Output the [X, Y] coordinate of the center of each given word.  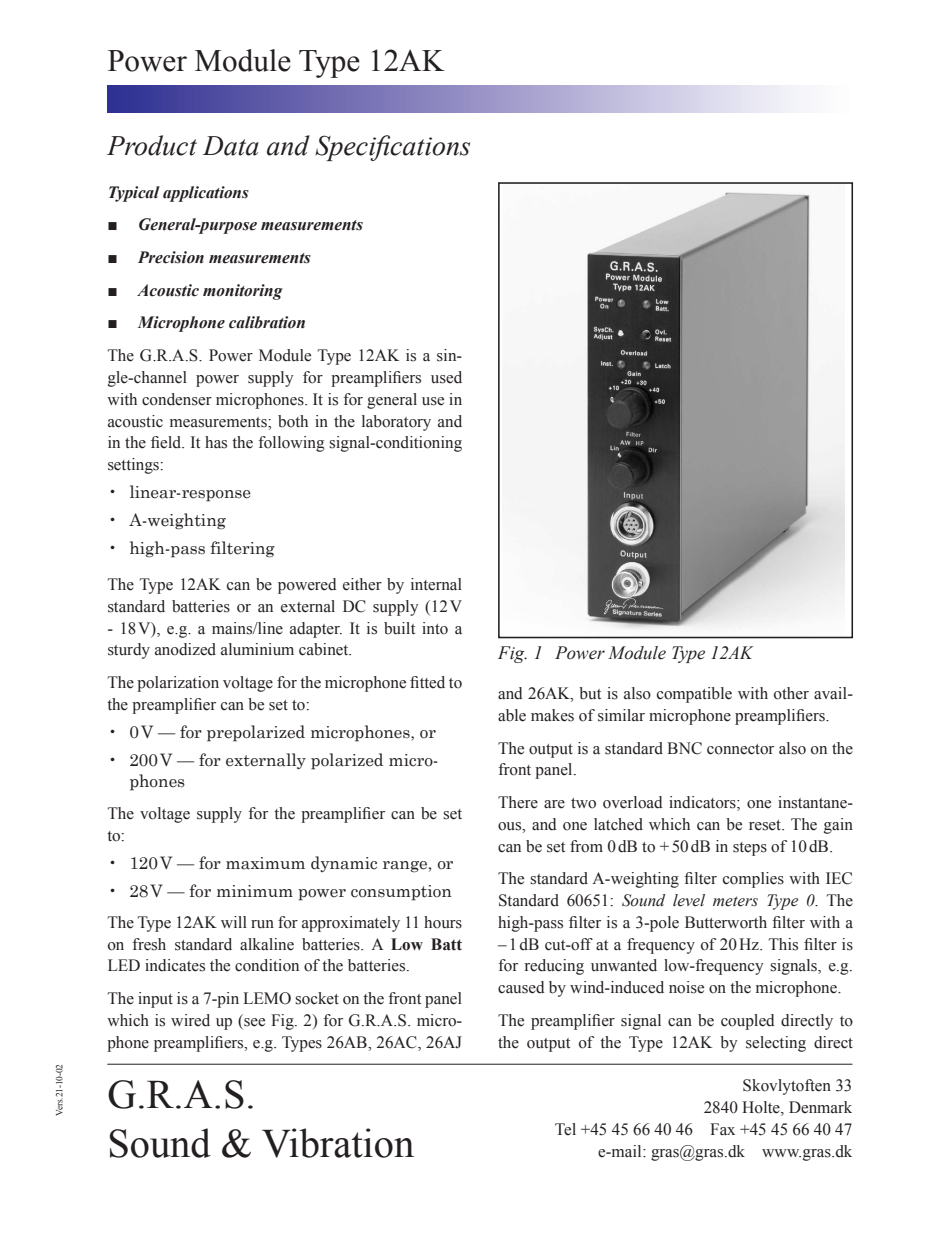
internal [436, 584]
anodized [185, 649]
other [791, 693]
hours [443, 922]
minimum [255, 891]
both [293, 421]
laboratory [396, 423]
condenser [177, 399]
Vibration [338, 1143]
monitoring [243, 292]
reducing [554, 967]
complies [753, 880]
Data [230, 146]
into [435, 628]
